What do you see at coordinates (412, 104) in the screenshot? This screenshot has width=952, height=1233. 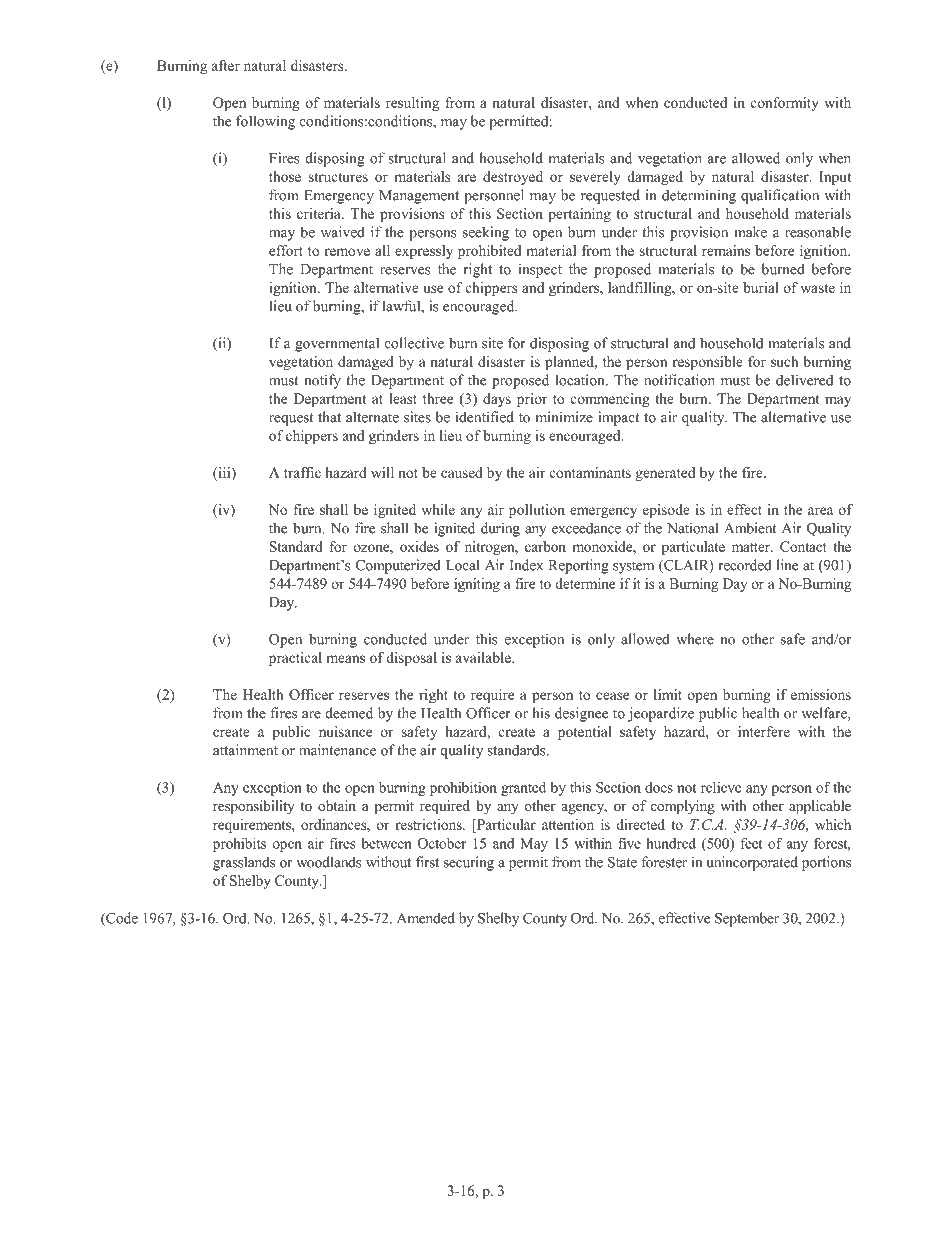 I see `resulting` at bounding box center [412, 104].
